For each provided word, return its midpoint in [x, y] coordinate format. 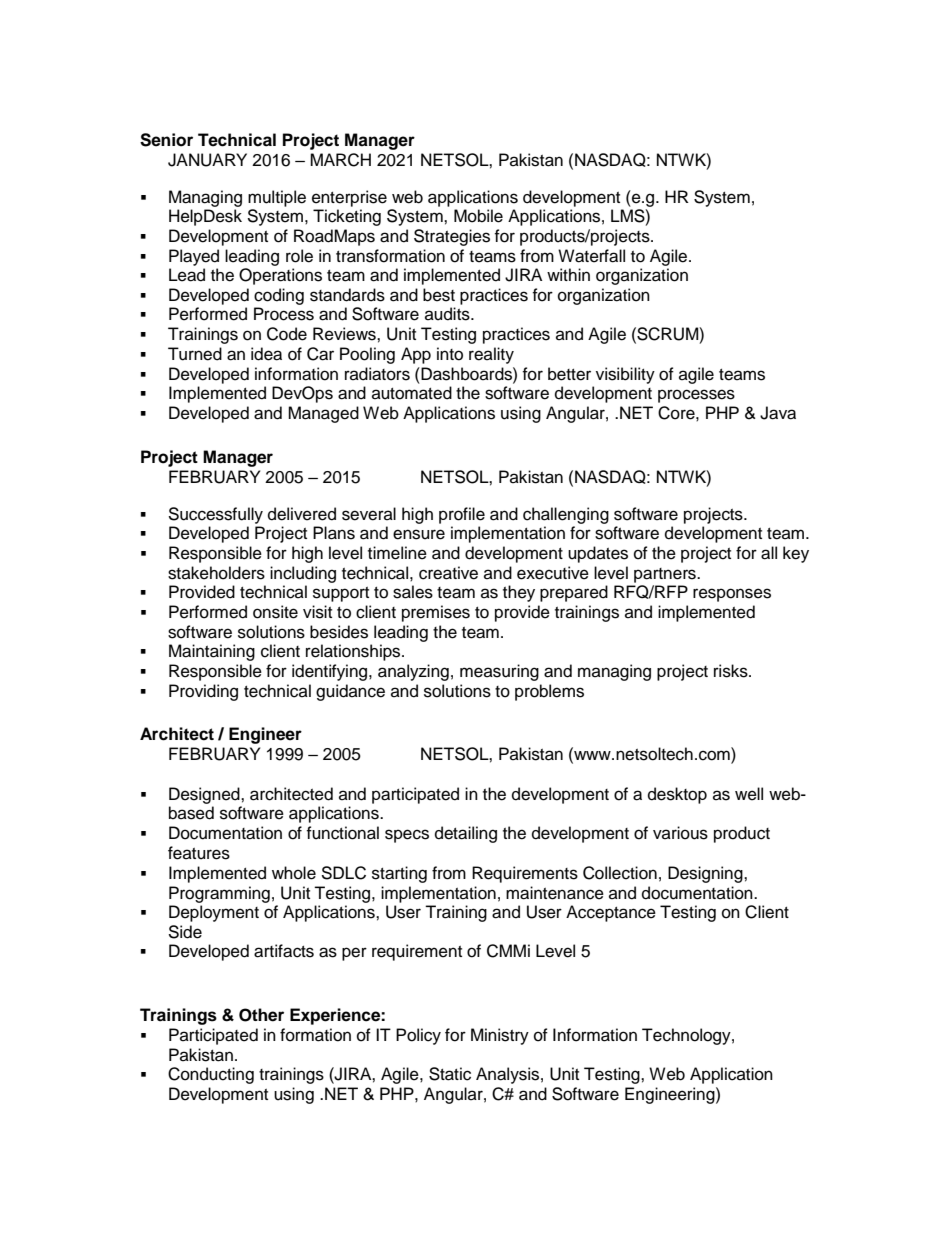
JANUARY [207, 160]
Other [261, 1015]
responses [732, 595]
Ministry [500, 1036]
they [519, 593]
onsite [275, 612]
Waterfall [591, 256]
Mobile [478, 216]
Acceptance [611, 913]
